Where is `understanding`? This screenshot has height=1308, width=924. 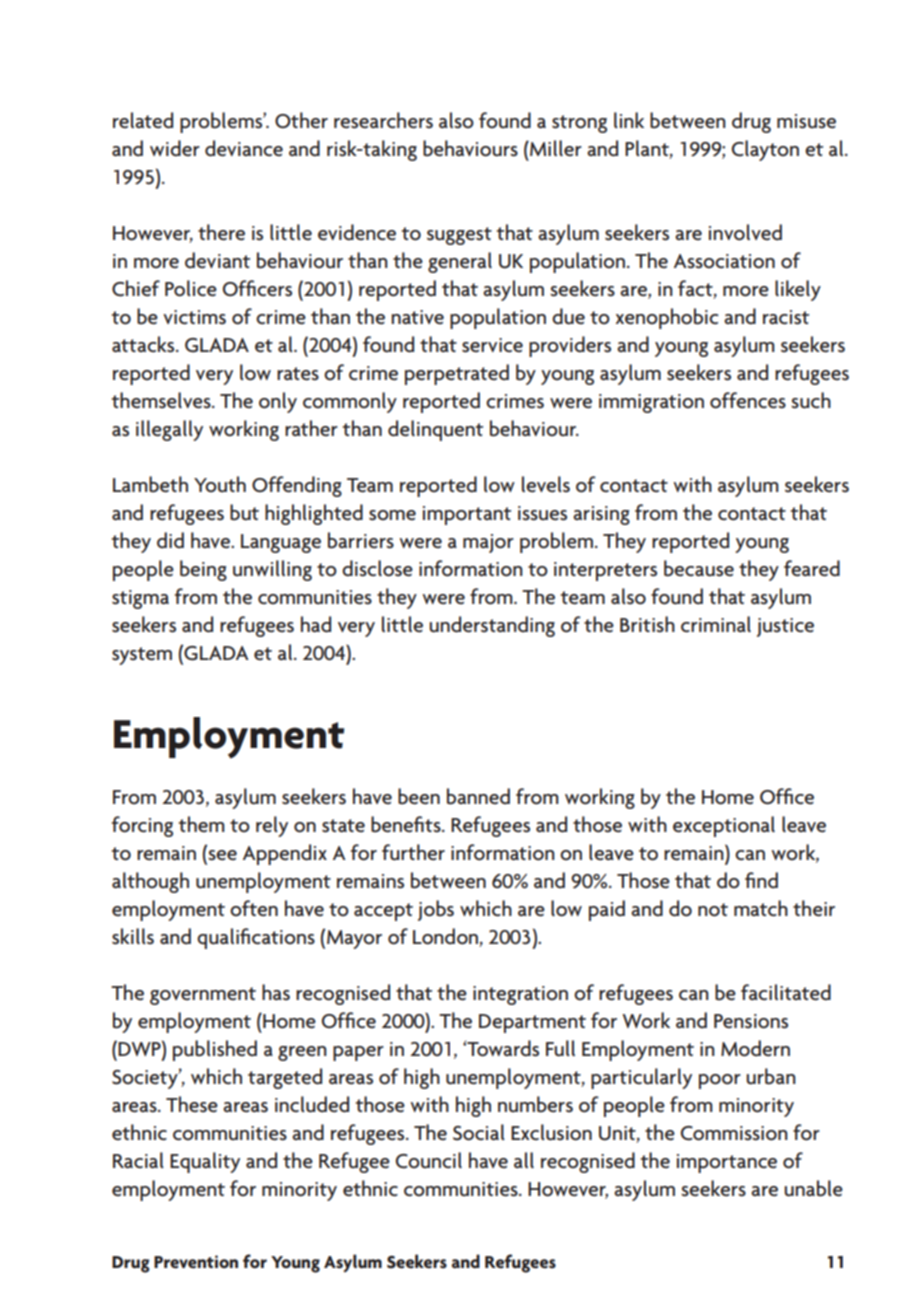
understanding is located at coordinates (492, 626).
